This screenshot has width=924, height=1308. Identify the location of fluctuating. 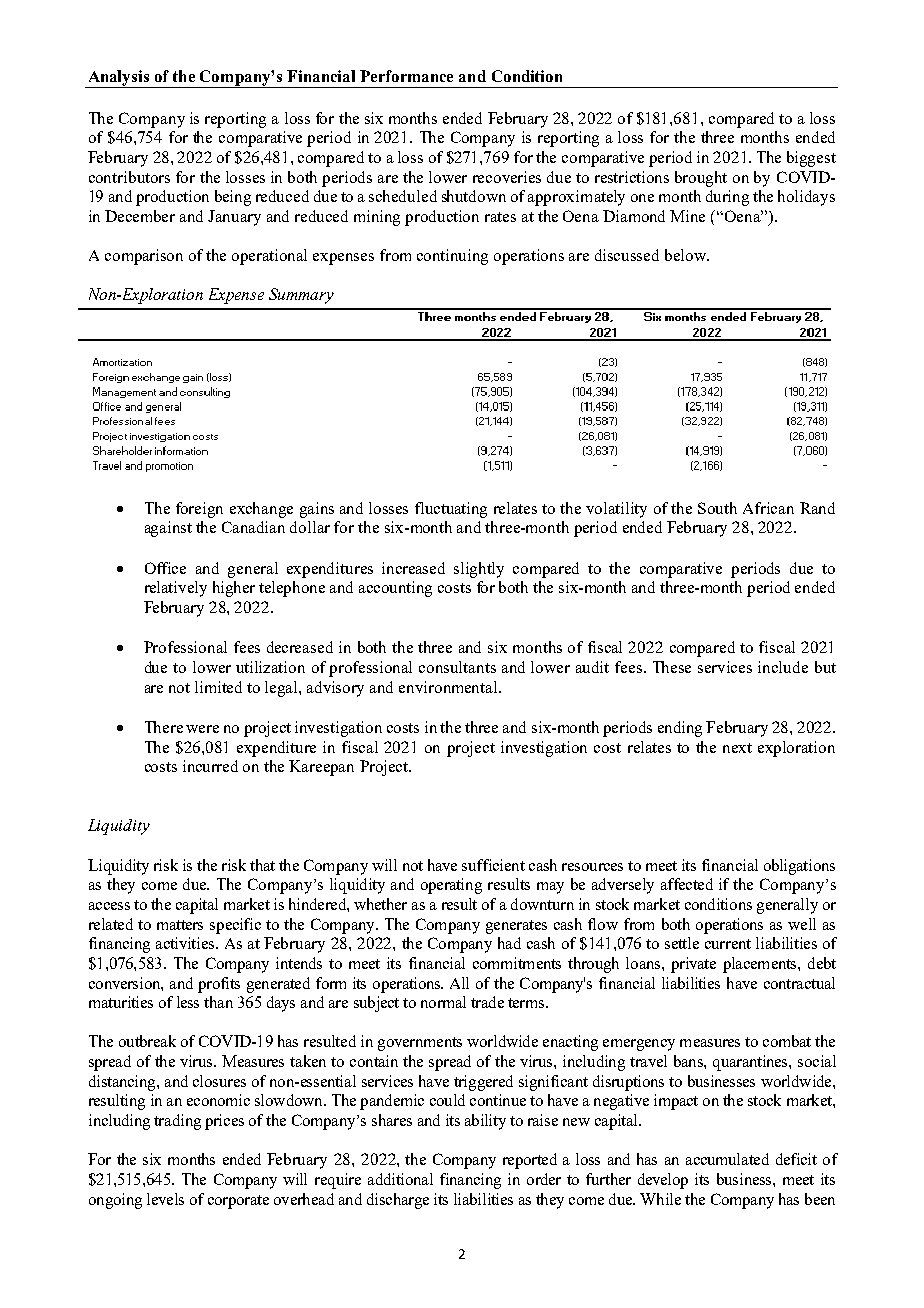
(451, 510).
